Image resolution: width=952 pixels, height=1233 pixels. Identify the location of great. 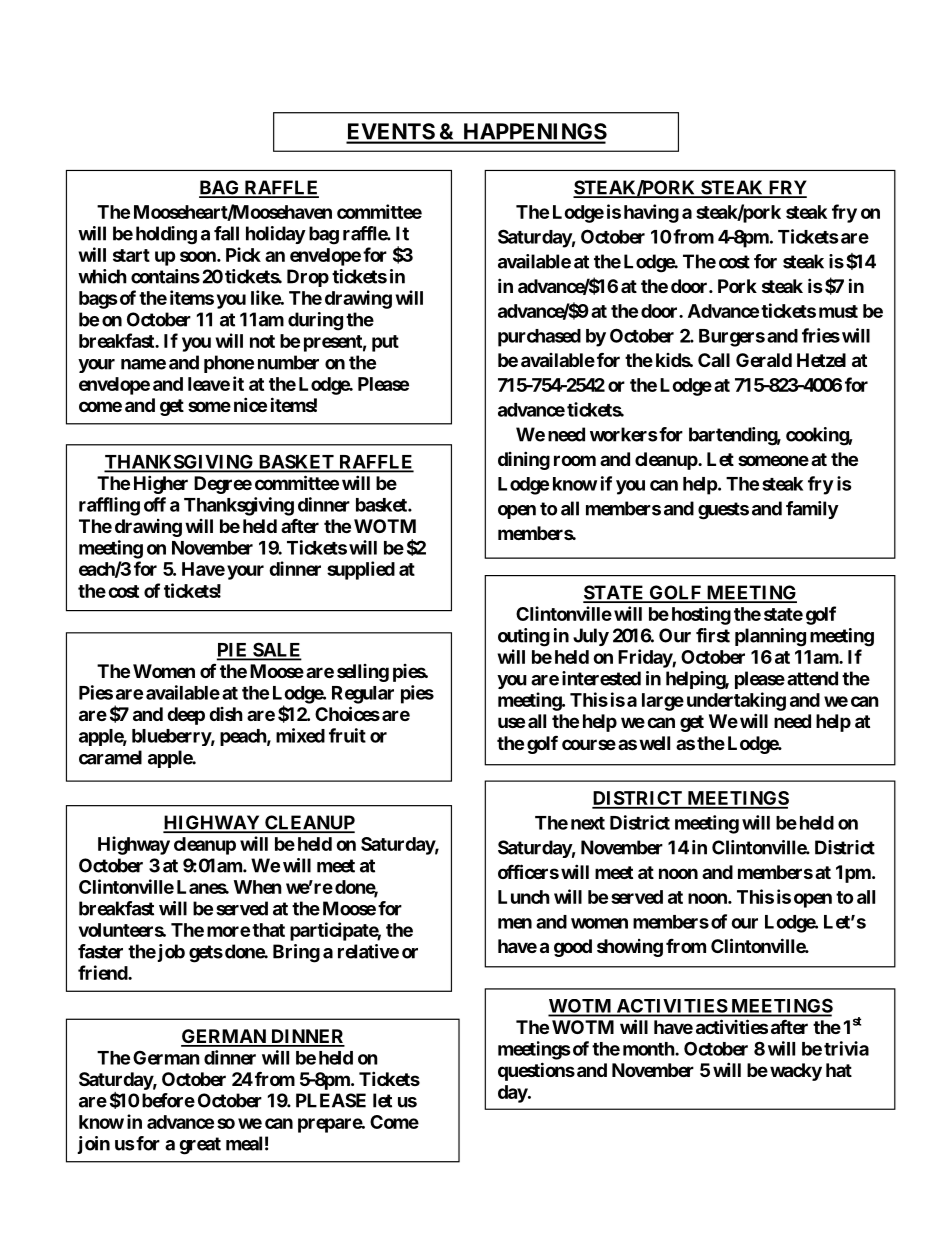
(200, 1146).
